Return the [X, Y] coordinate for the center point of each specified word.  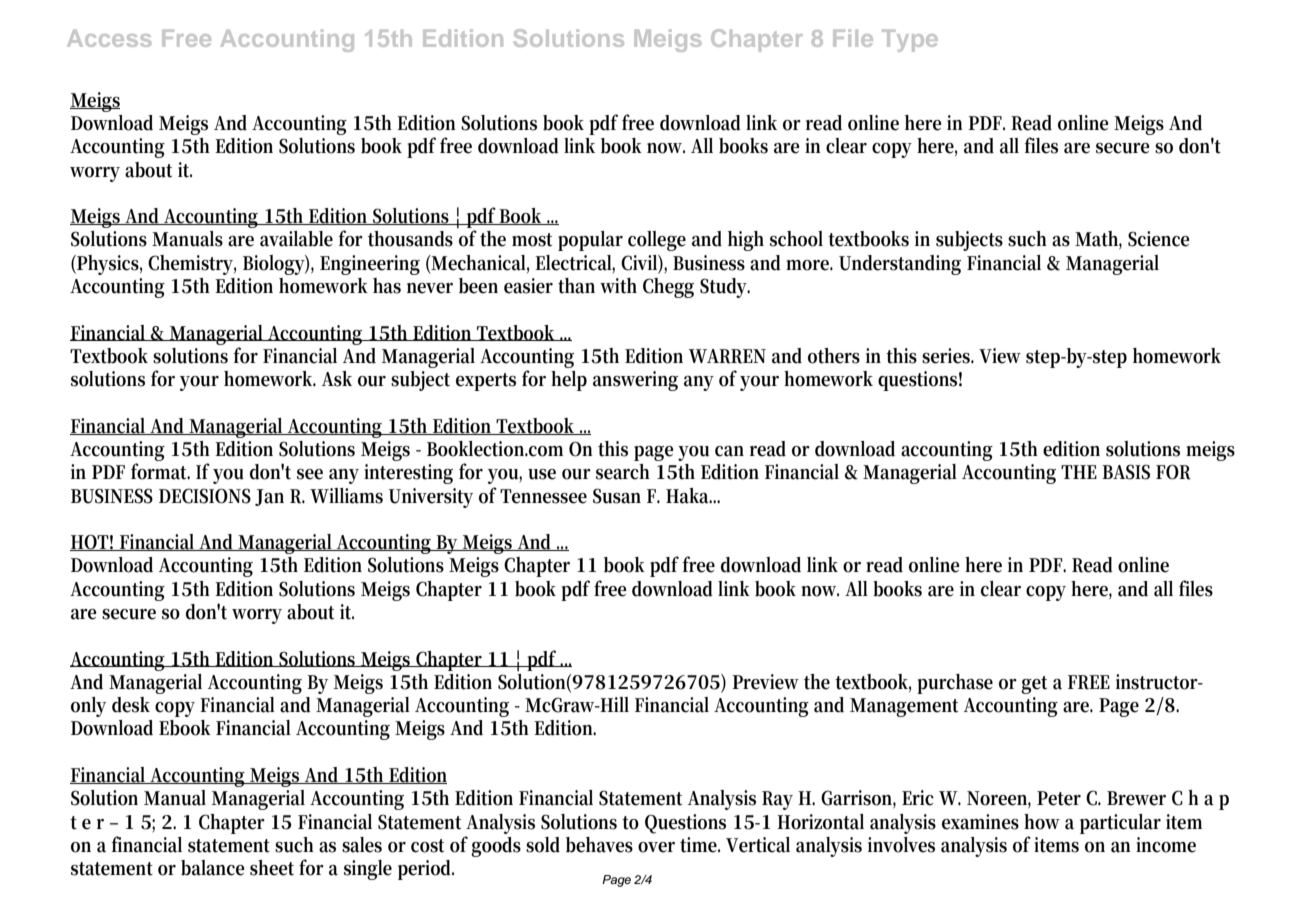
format [160, 471]
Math [1098, 240]
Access [109, 38]
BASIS [1126, 472]
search [623, 472]
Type [910, 41]
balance [212, 868]
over [656, 847]
